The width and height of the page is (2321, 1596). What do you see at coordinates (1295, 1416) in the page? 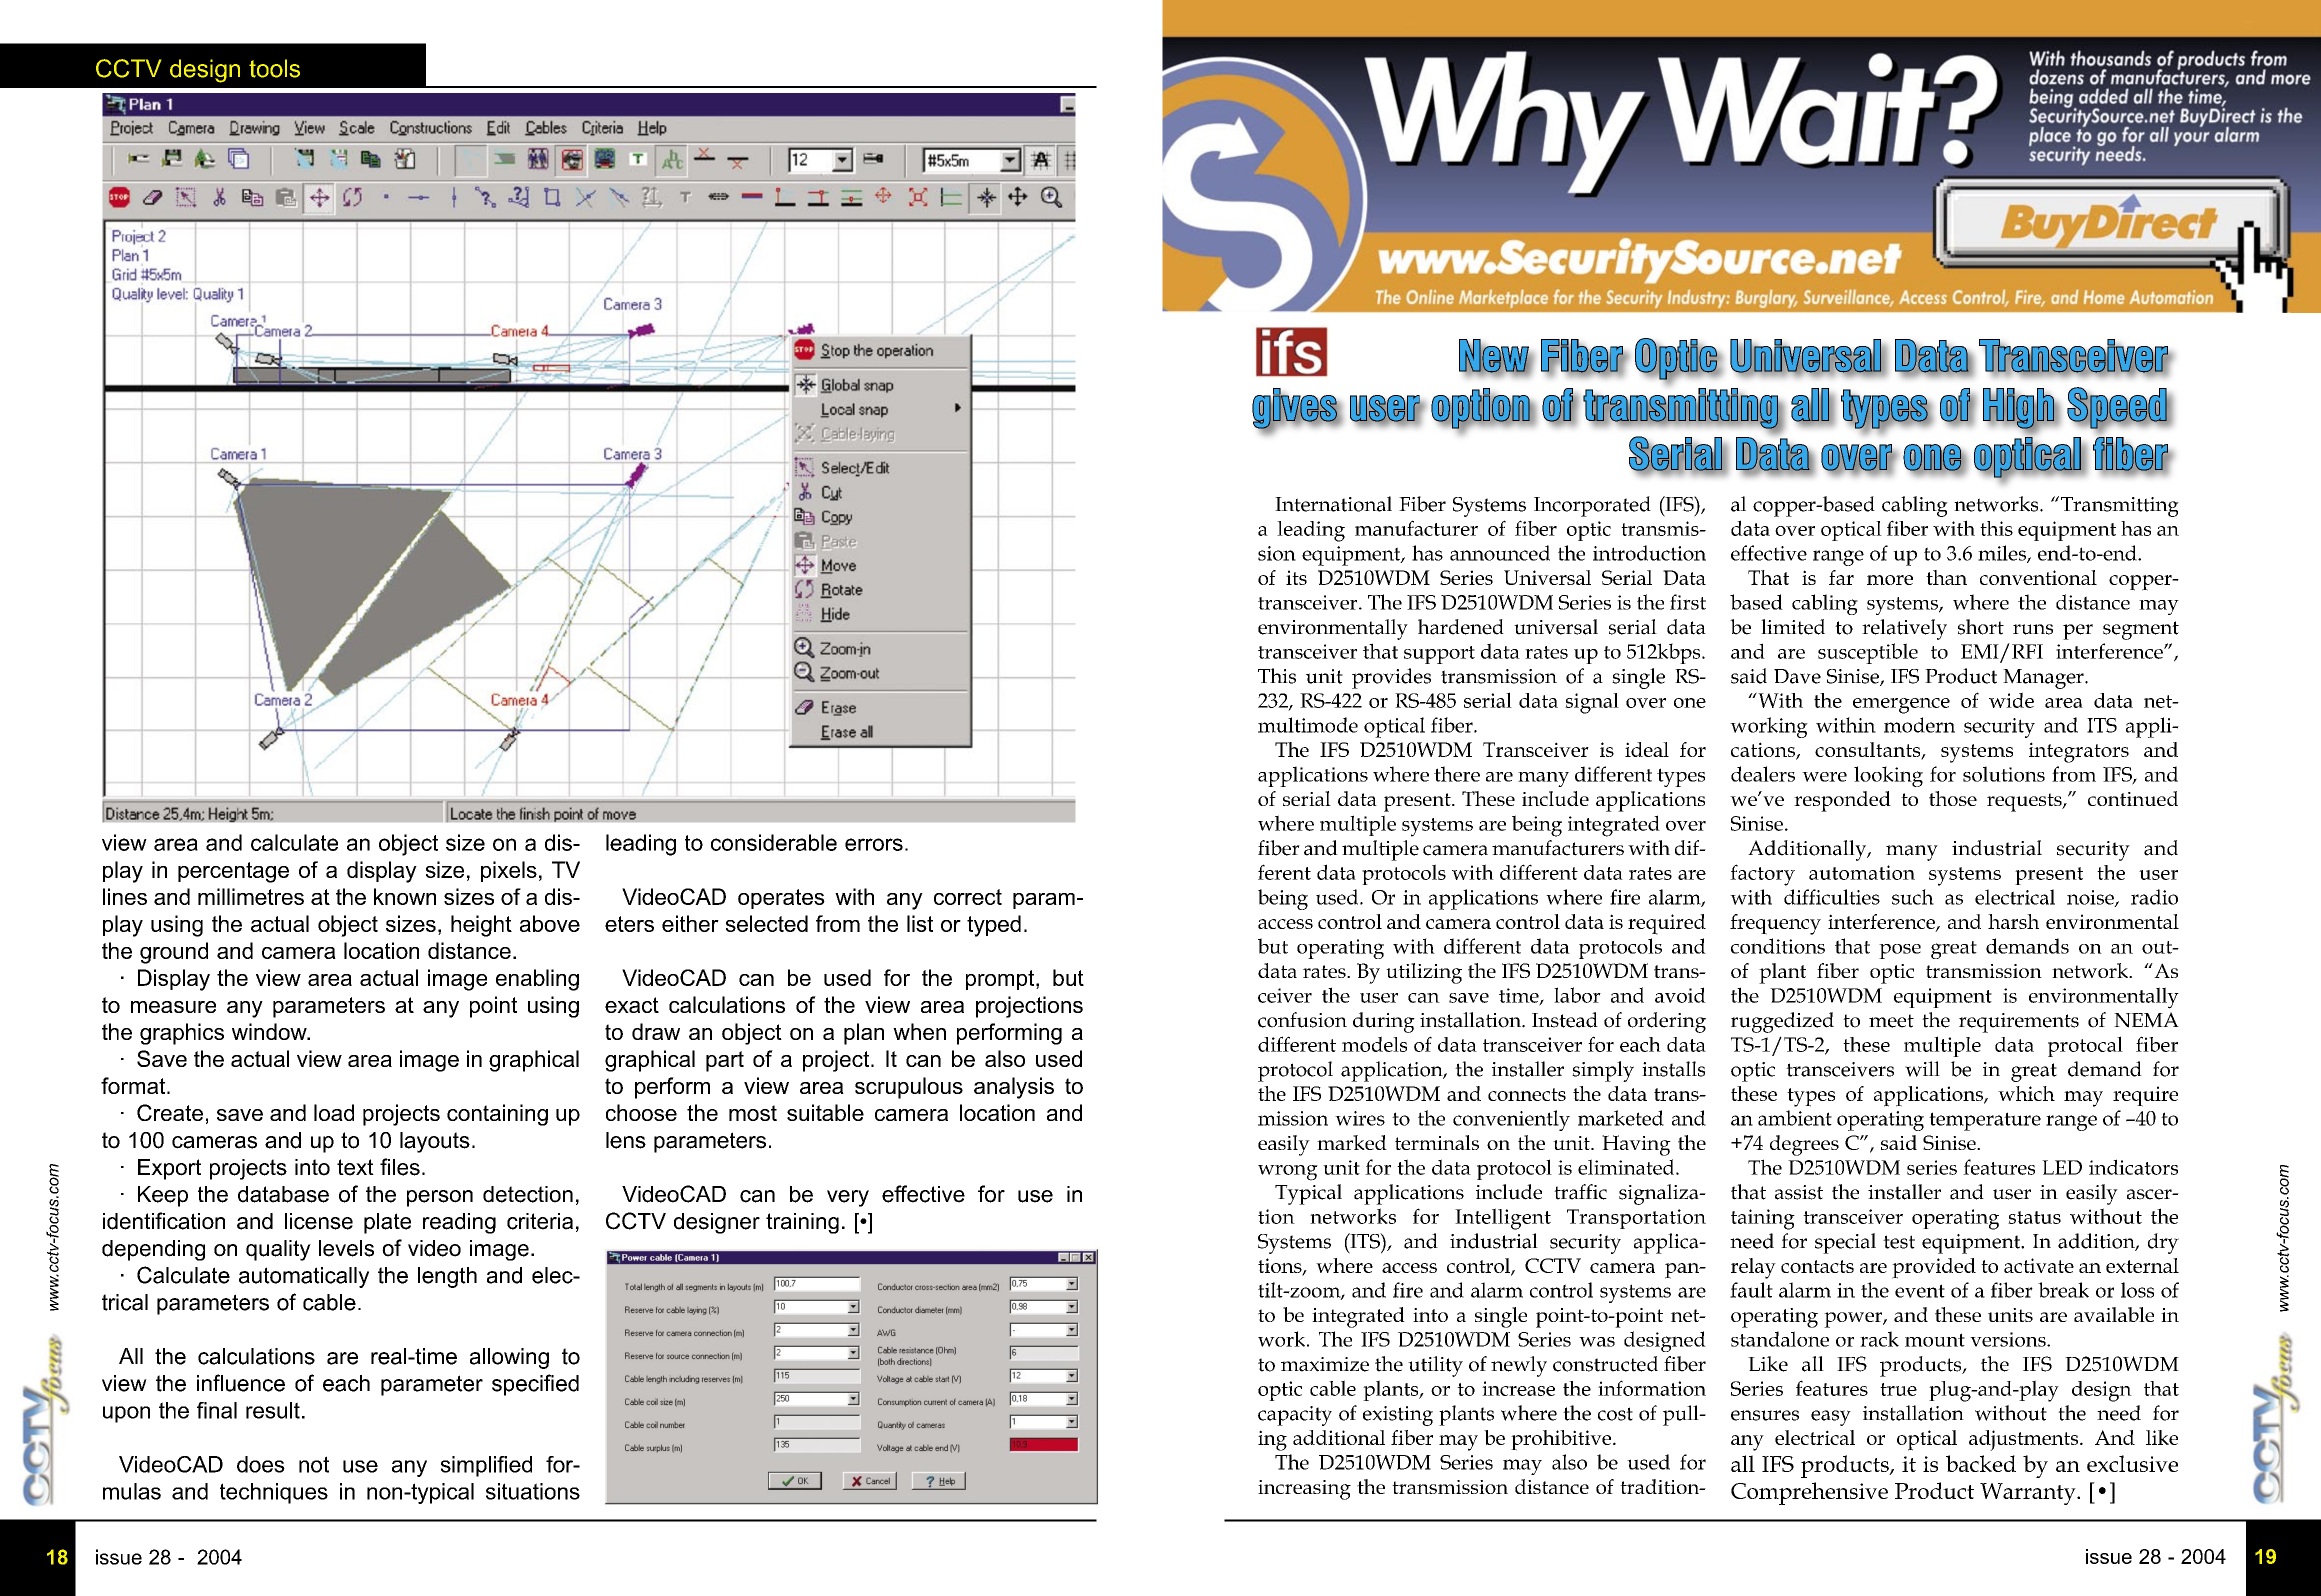
I see `capacity` at bounding box center [1295, 1416].
